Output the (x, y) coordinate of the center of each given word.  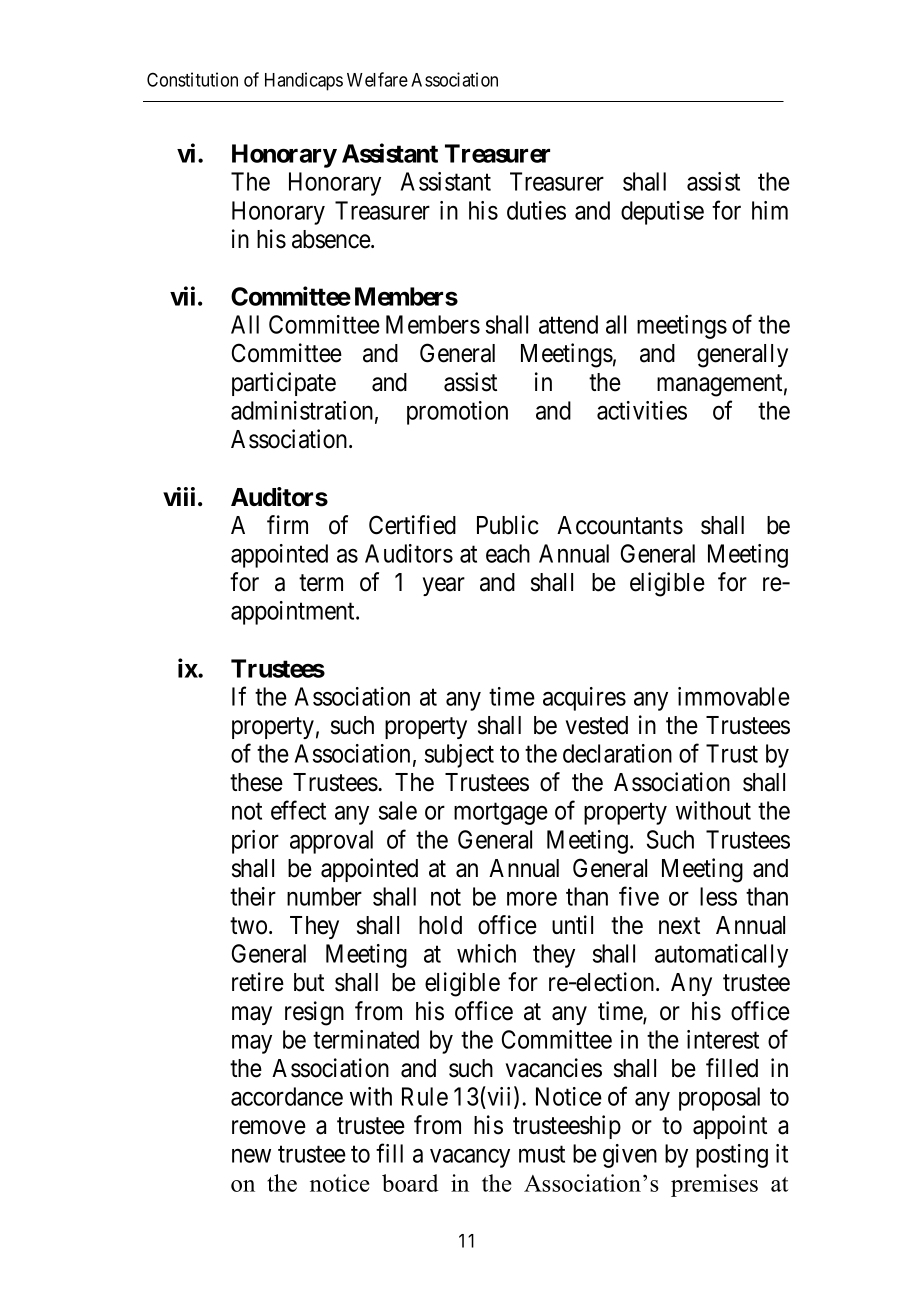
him (770, 210)
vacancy (470, 1158)
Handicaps (304, 81)
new (251, 1156)
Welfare (377, 79)
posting (732, 1156)
